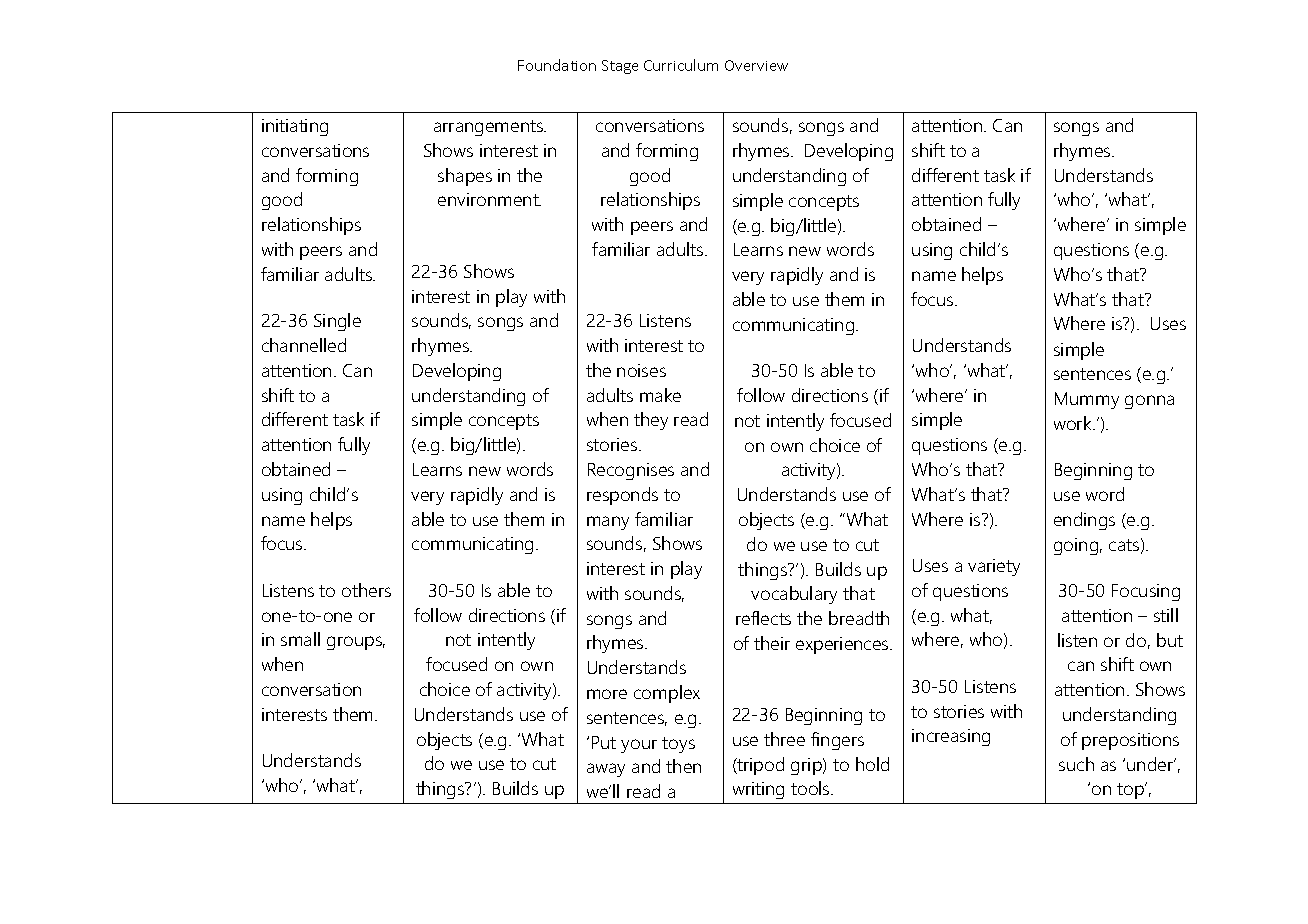 The width and height of the image is (1308, 924). What do you see at coordinates (304, 345) in the image?
I see `channelled` at bounding box center [304, 345].
